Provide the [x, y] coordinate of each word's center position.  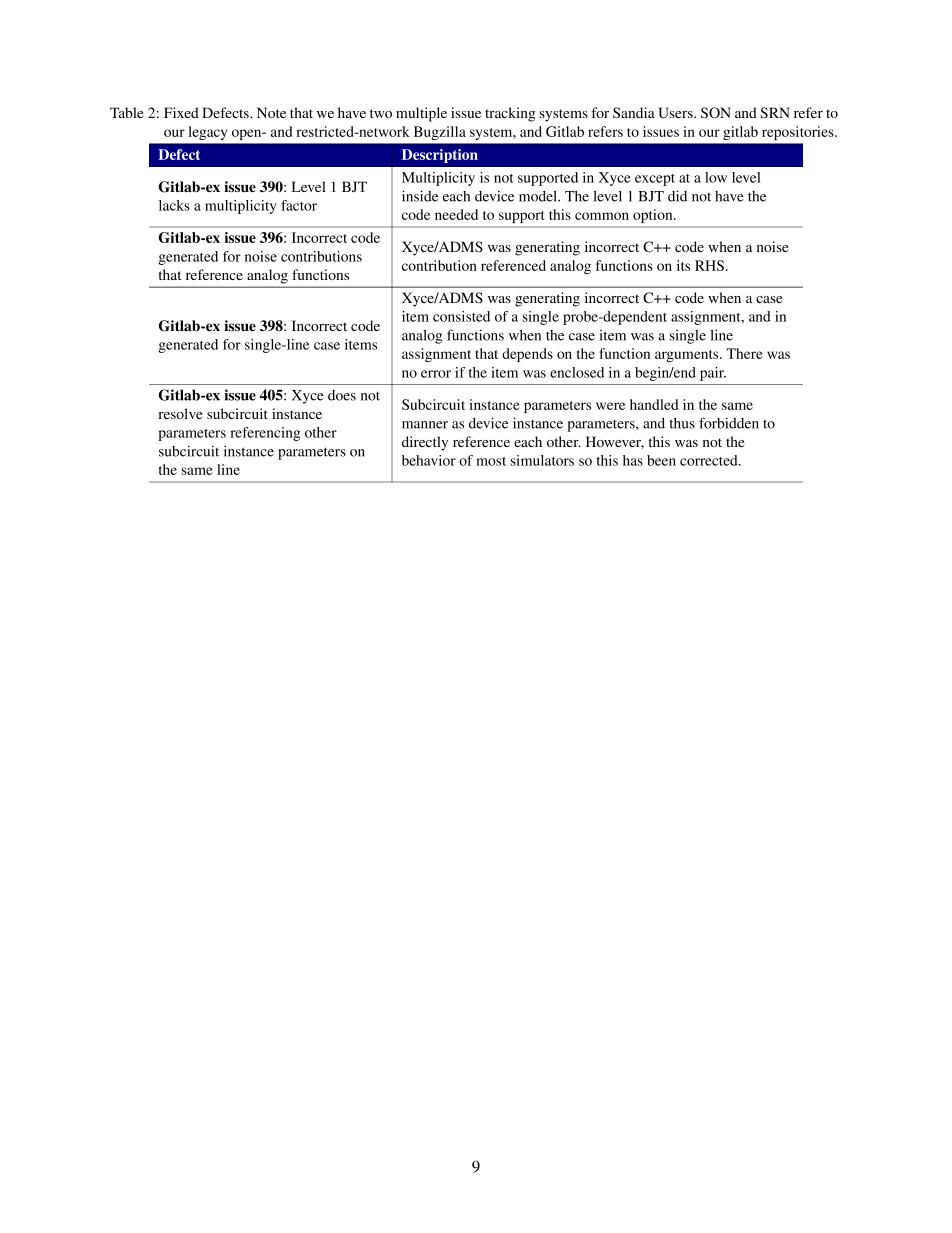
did [677, 196]
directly [425, 443]
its [683, 265]
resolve [180, 413]
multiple [421, 114]
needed [456, 214]
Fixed [181, 112]
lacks [174, 205]
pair [713, 374]
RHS [709, 265]
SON [716, 113]
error [436, 374]
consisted [461, 316]
